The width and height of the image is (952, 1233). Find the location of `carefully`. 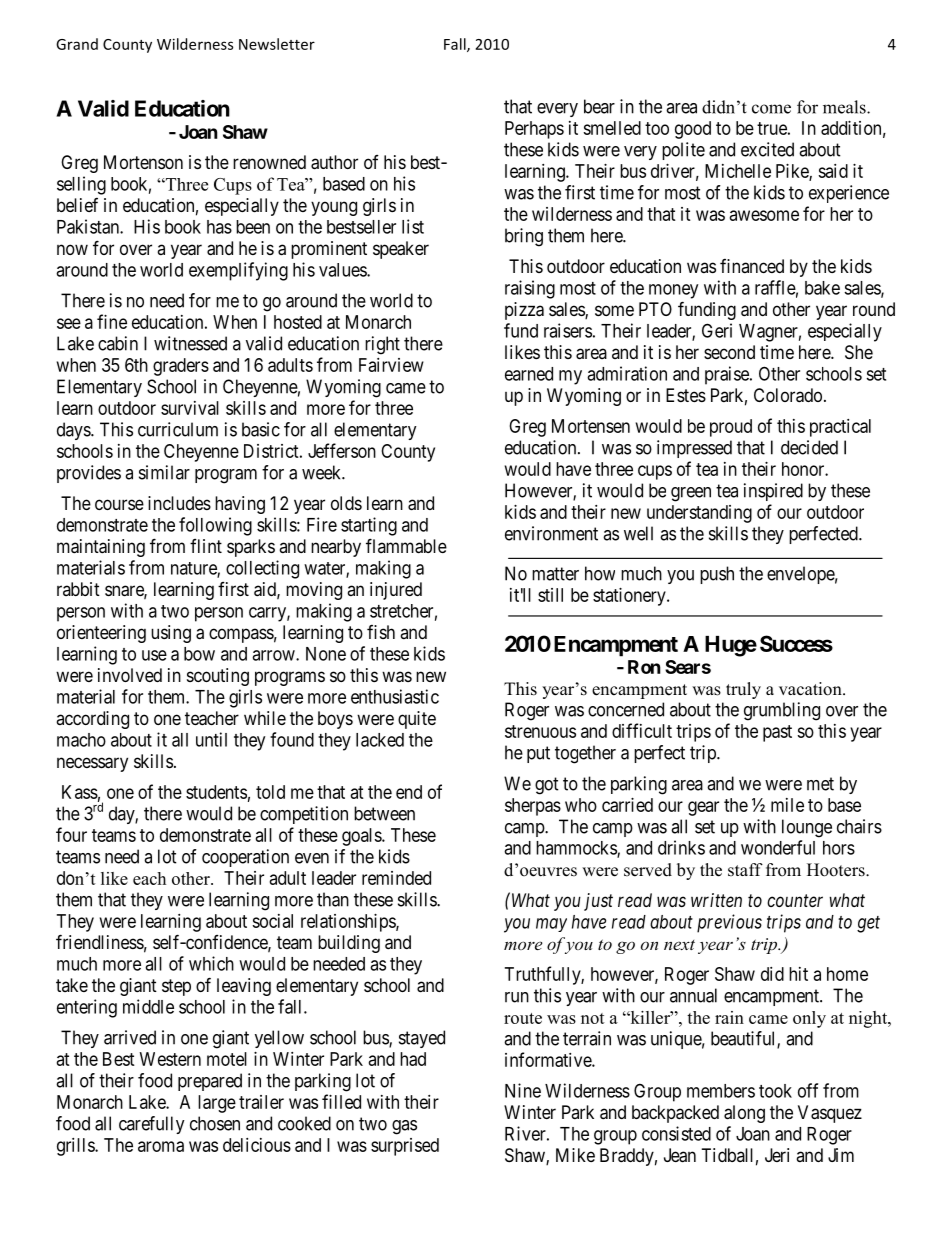

carefully is located at coordinates (152, 1125).
